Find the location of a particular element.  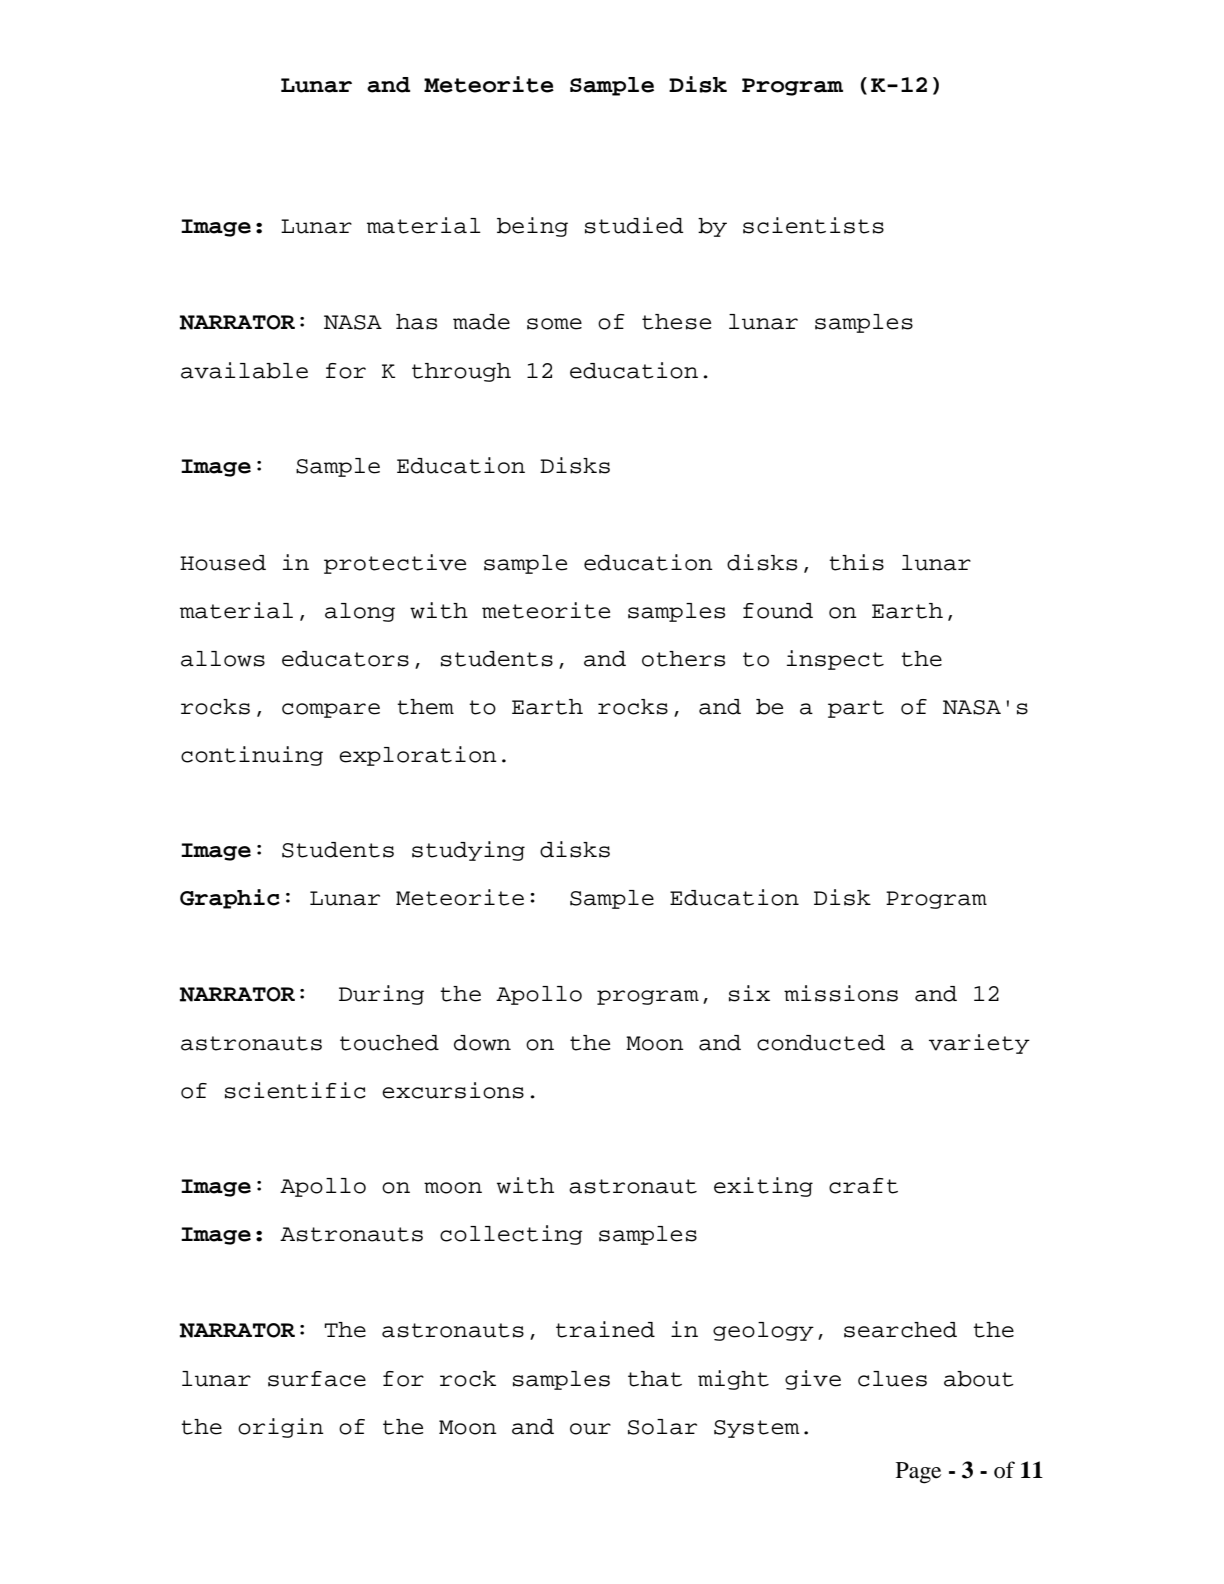

continuing is located at coordinates (252, 756).
